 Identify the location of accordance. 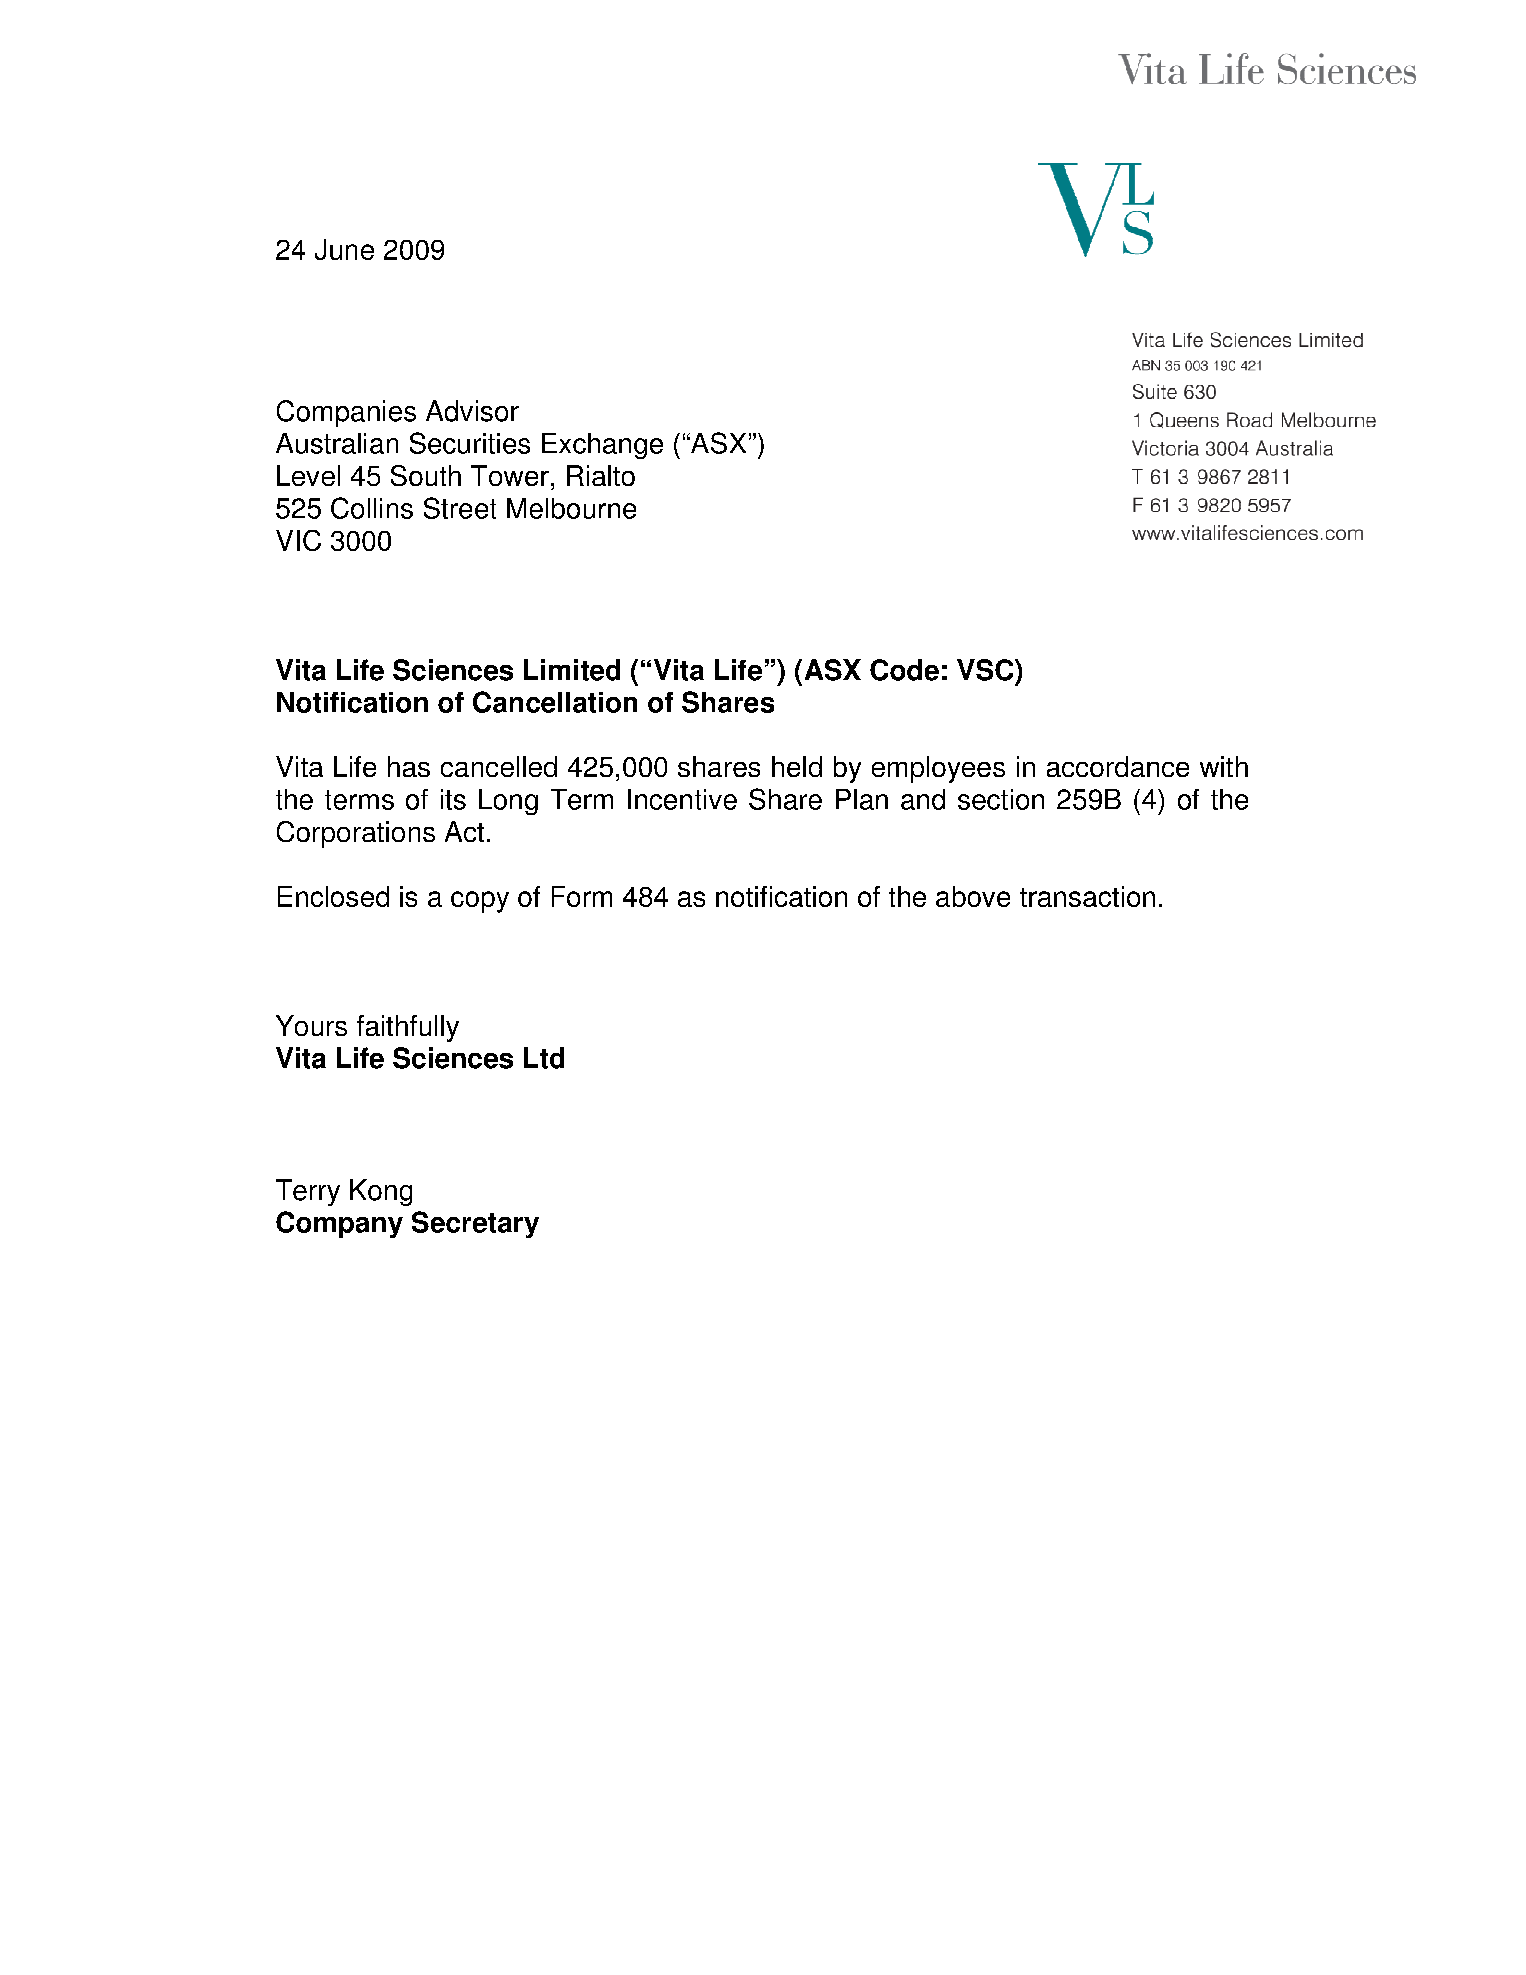
(1118, 766).
